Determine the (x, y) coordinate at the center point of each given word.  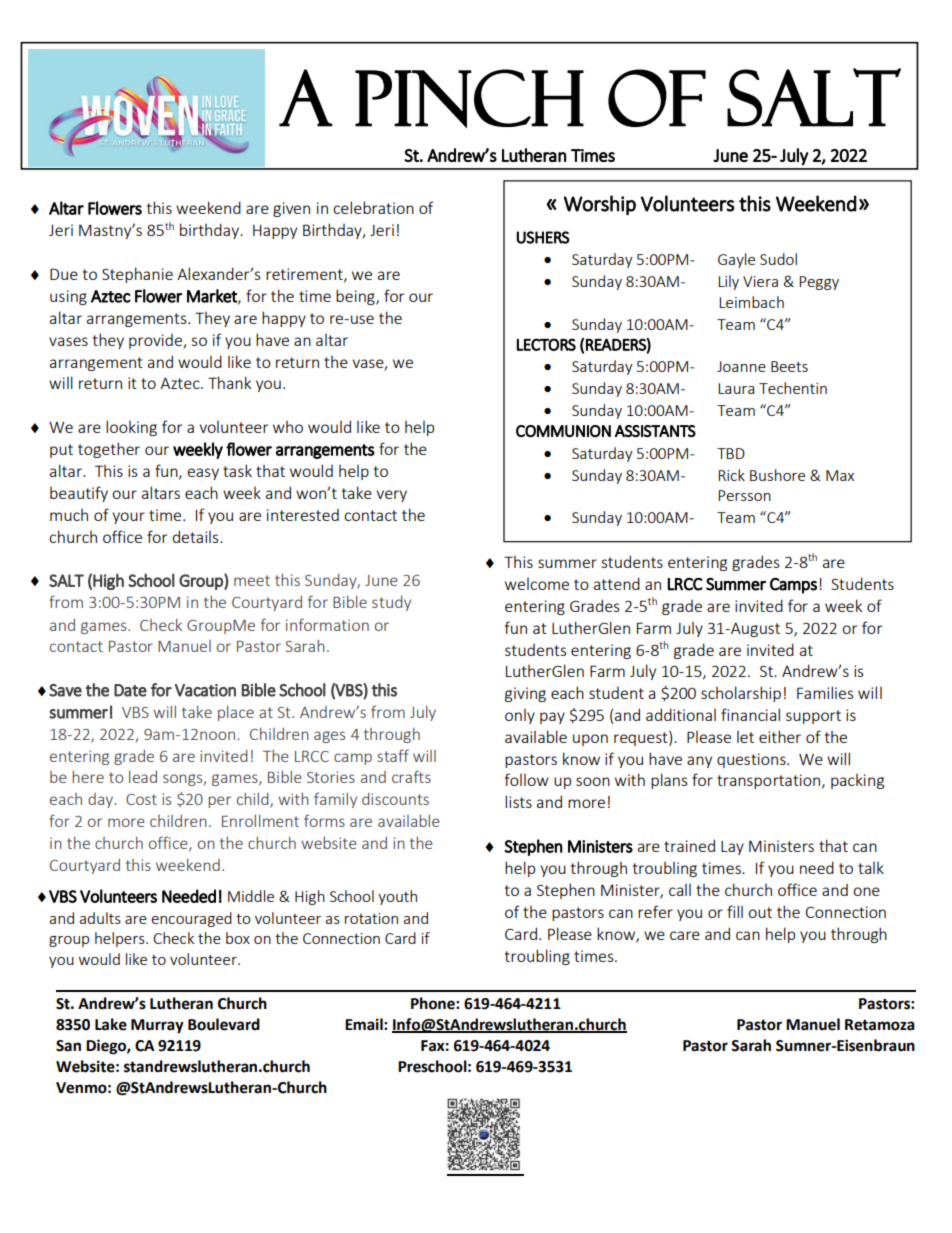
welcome (537, 584)
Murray (157, 1026)
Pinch (469, 98)
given (291, 209)
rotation (371, 918)
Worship (600, 205)
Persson (744, 495)
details (197, 536)
